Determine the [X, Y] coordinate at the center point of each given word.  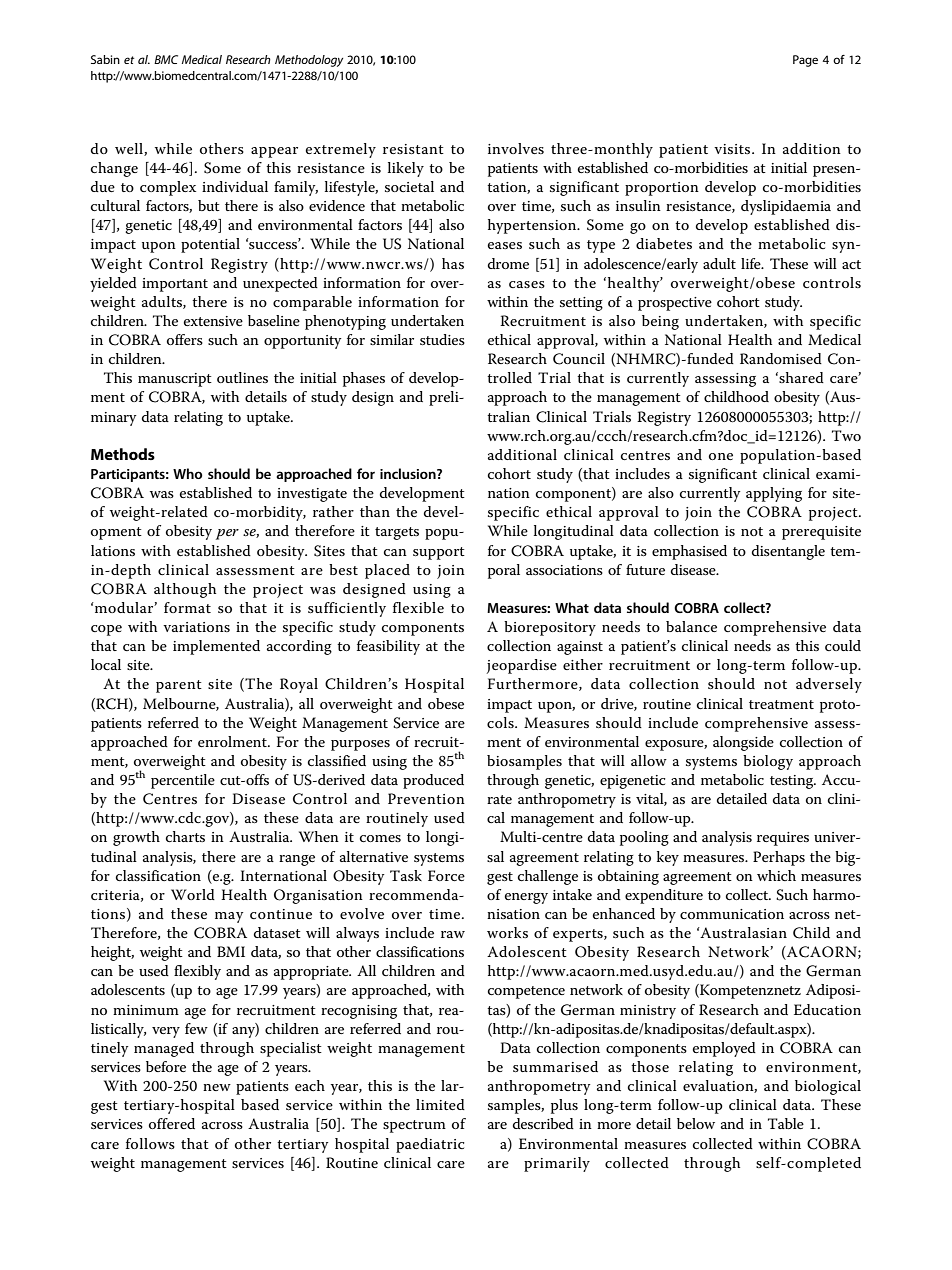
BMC [166, 59]
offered [172, 1123]
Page [805, 61]
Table [786, 1123]
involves [516, 148]
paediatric [430, 1145]
